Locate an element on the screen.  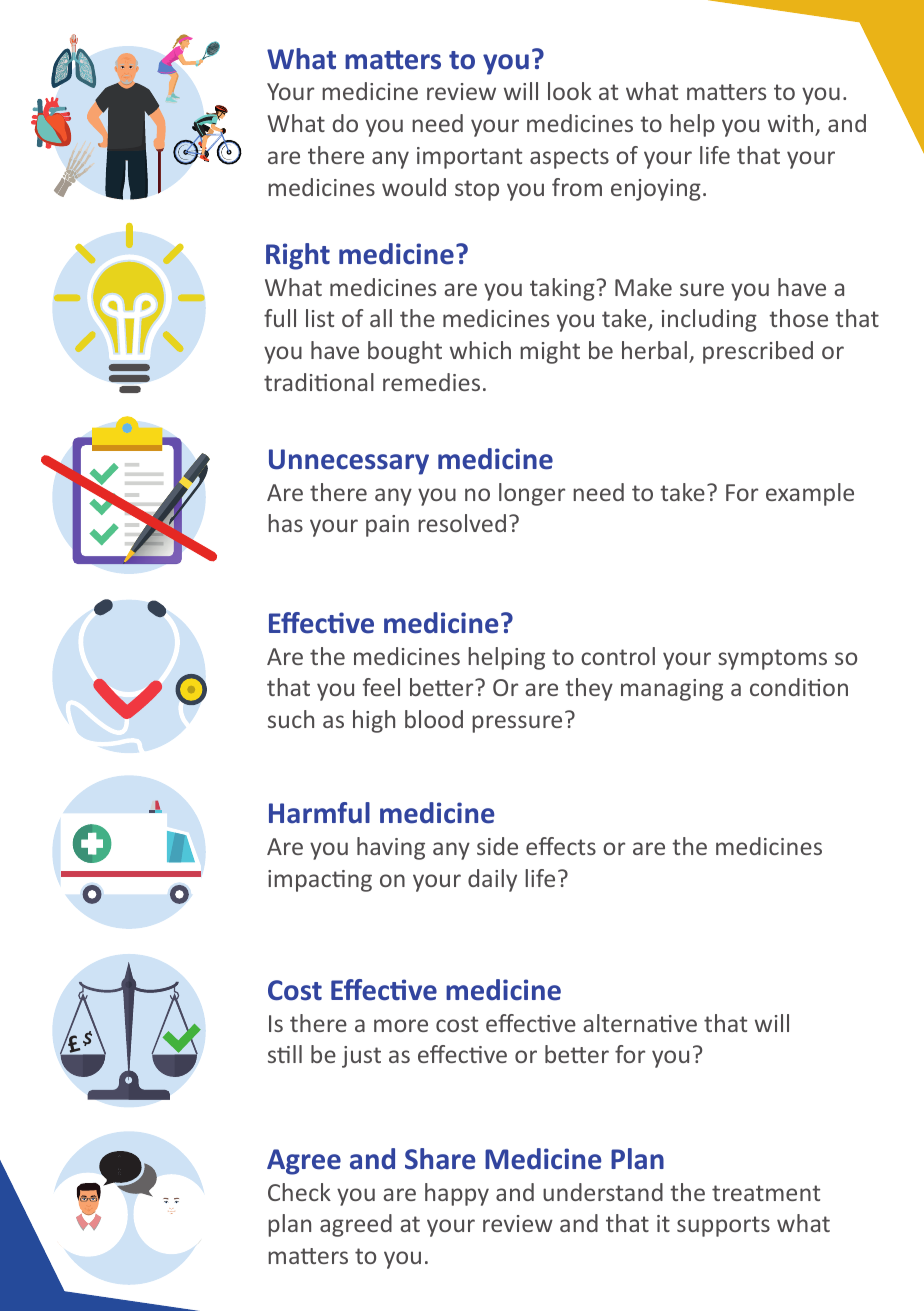
condition is located at coordinates (799, 687).
